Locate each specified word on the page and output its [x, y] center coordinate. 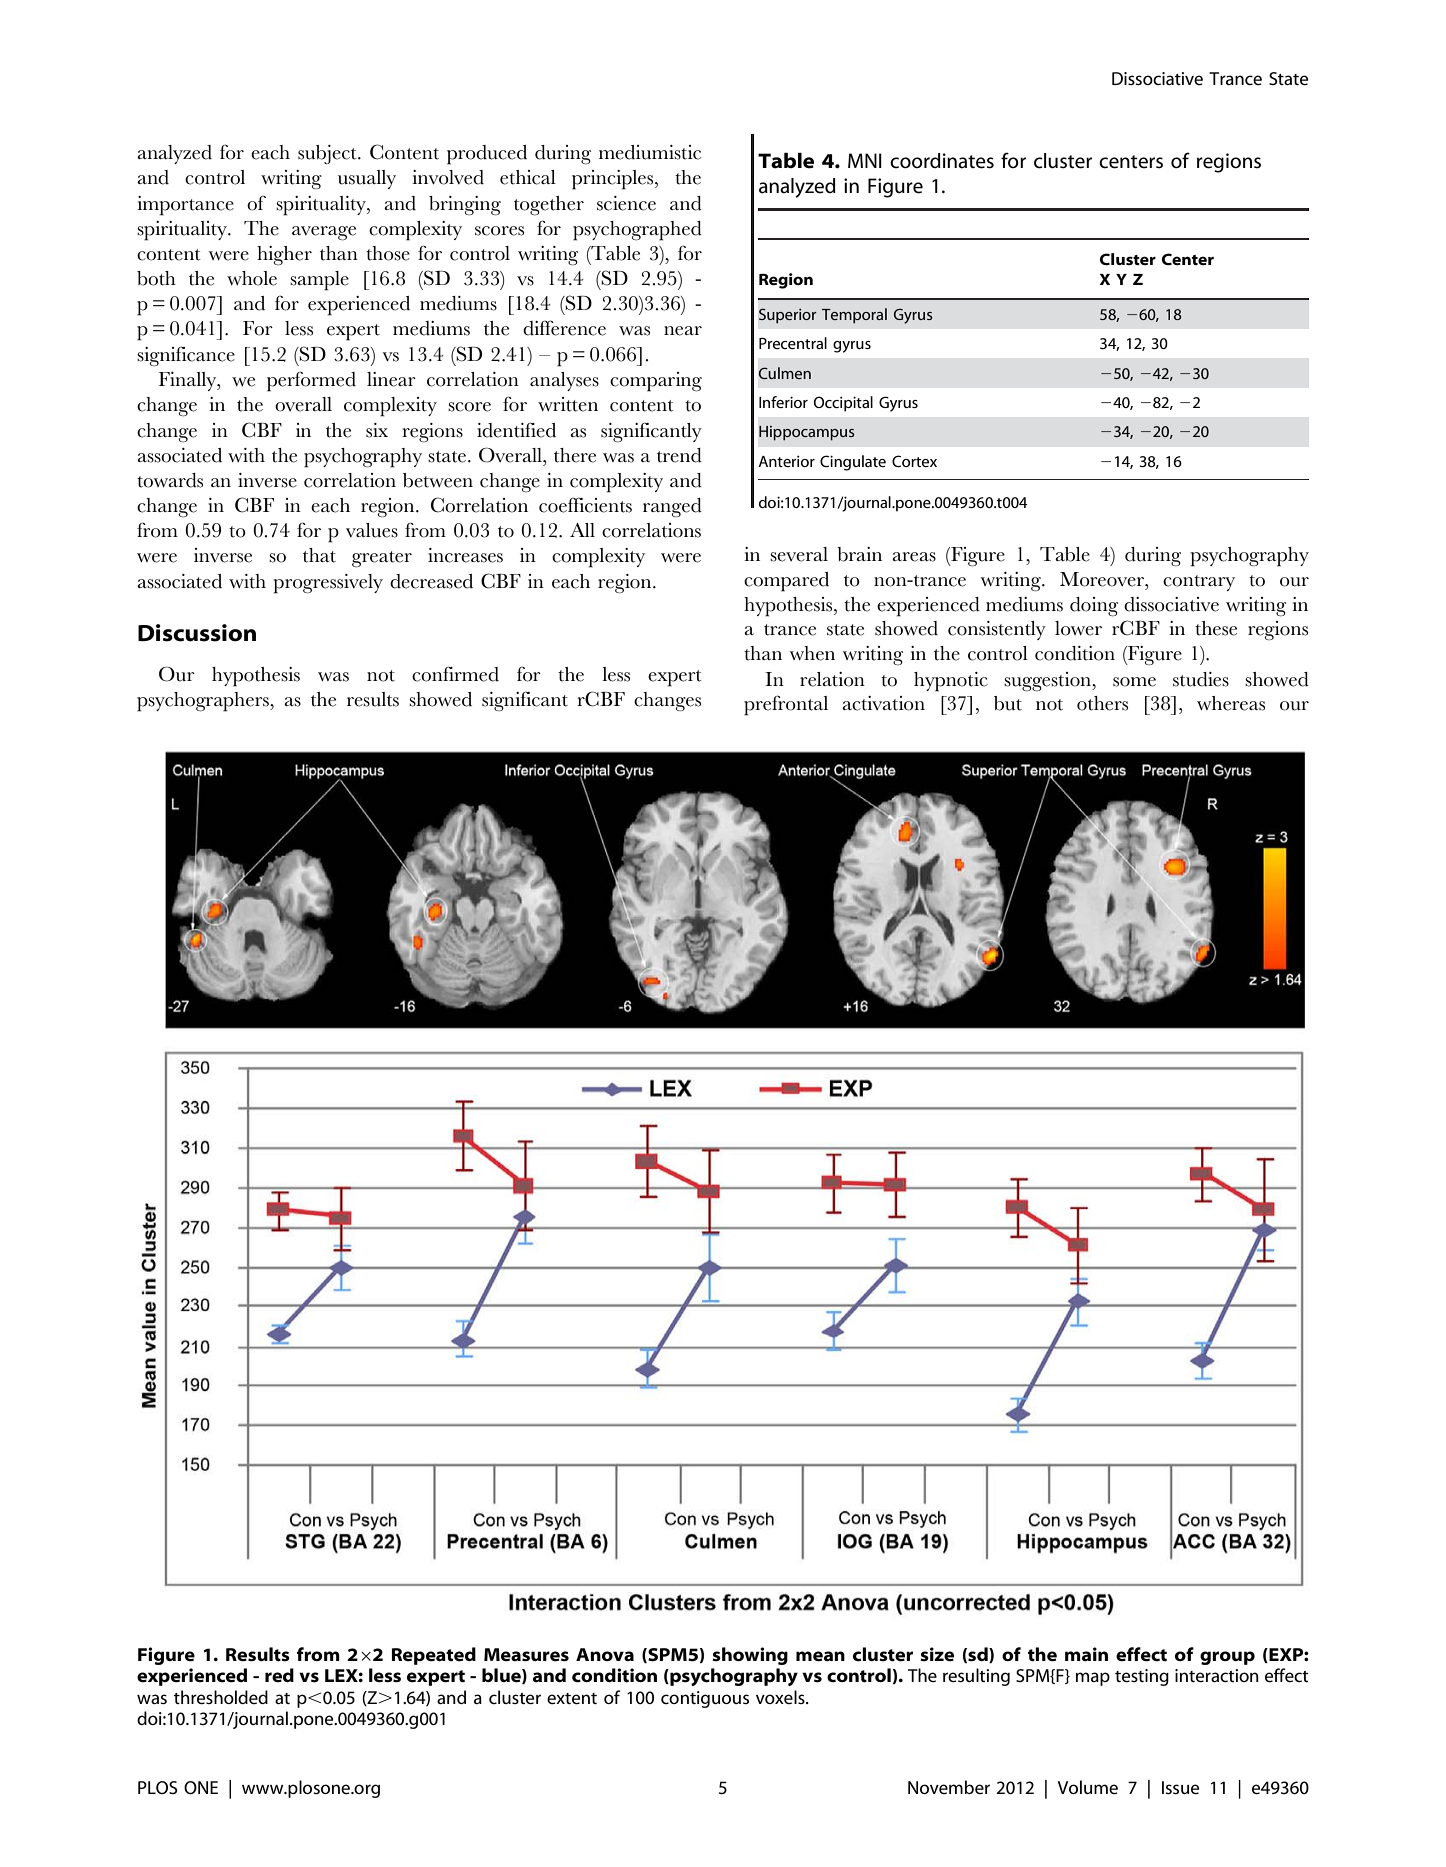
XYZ [1121, 279]
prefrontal [786, 705]
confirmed [455, 674]
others [1102, 703]
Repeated [434, 1656]
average [324, 233]
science [626, 203]
